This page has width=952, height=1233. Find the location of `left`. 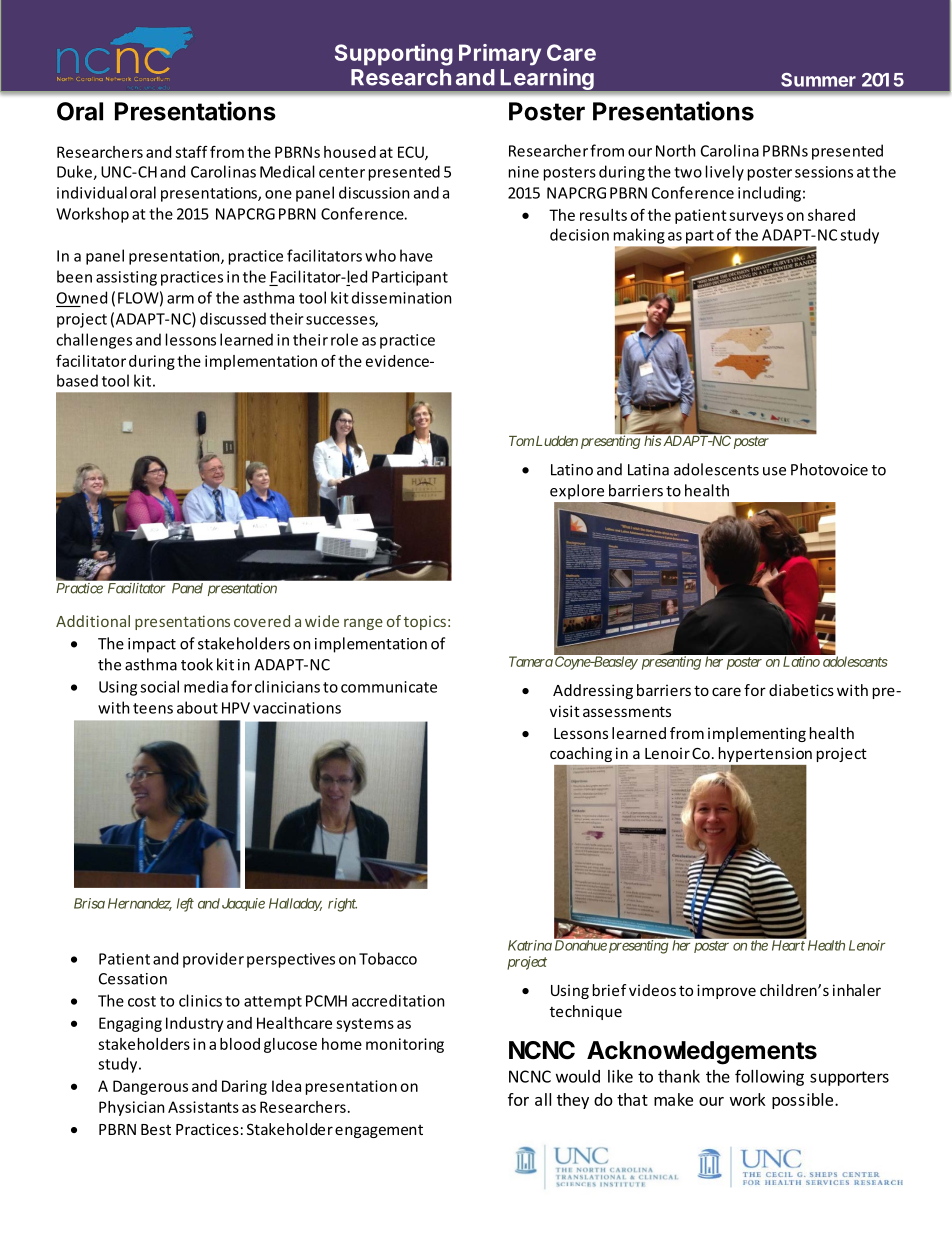

left is located at coordinates (185, 905).
